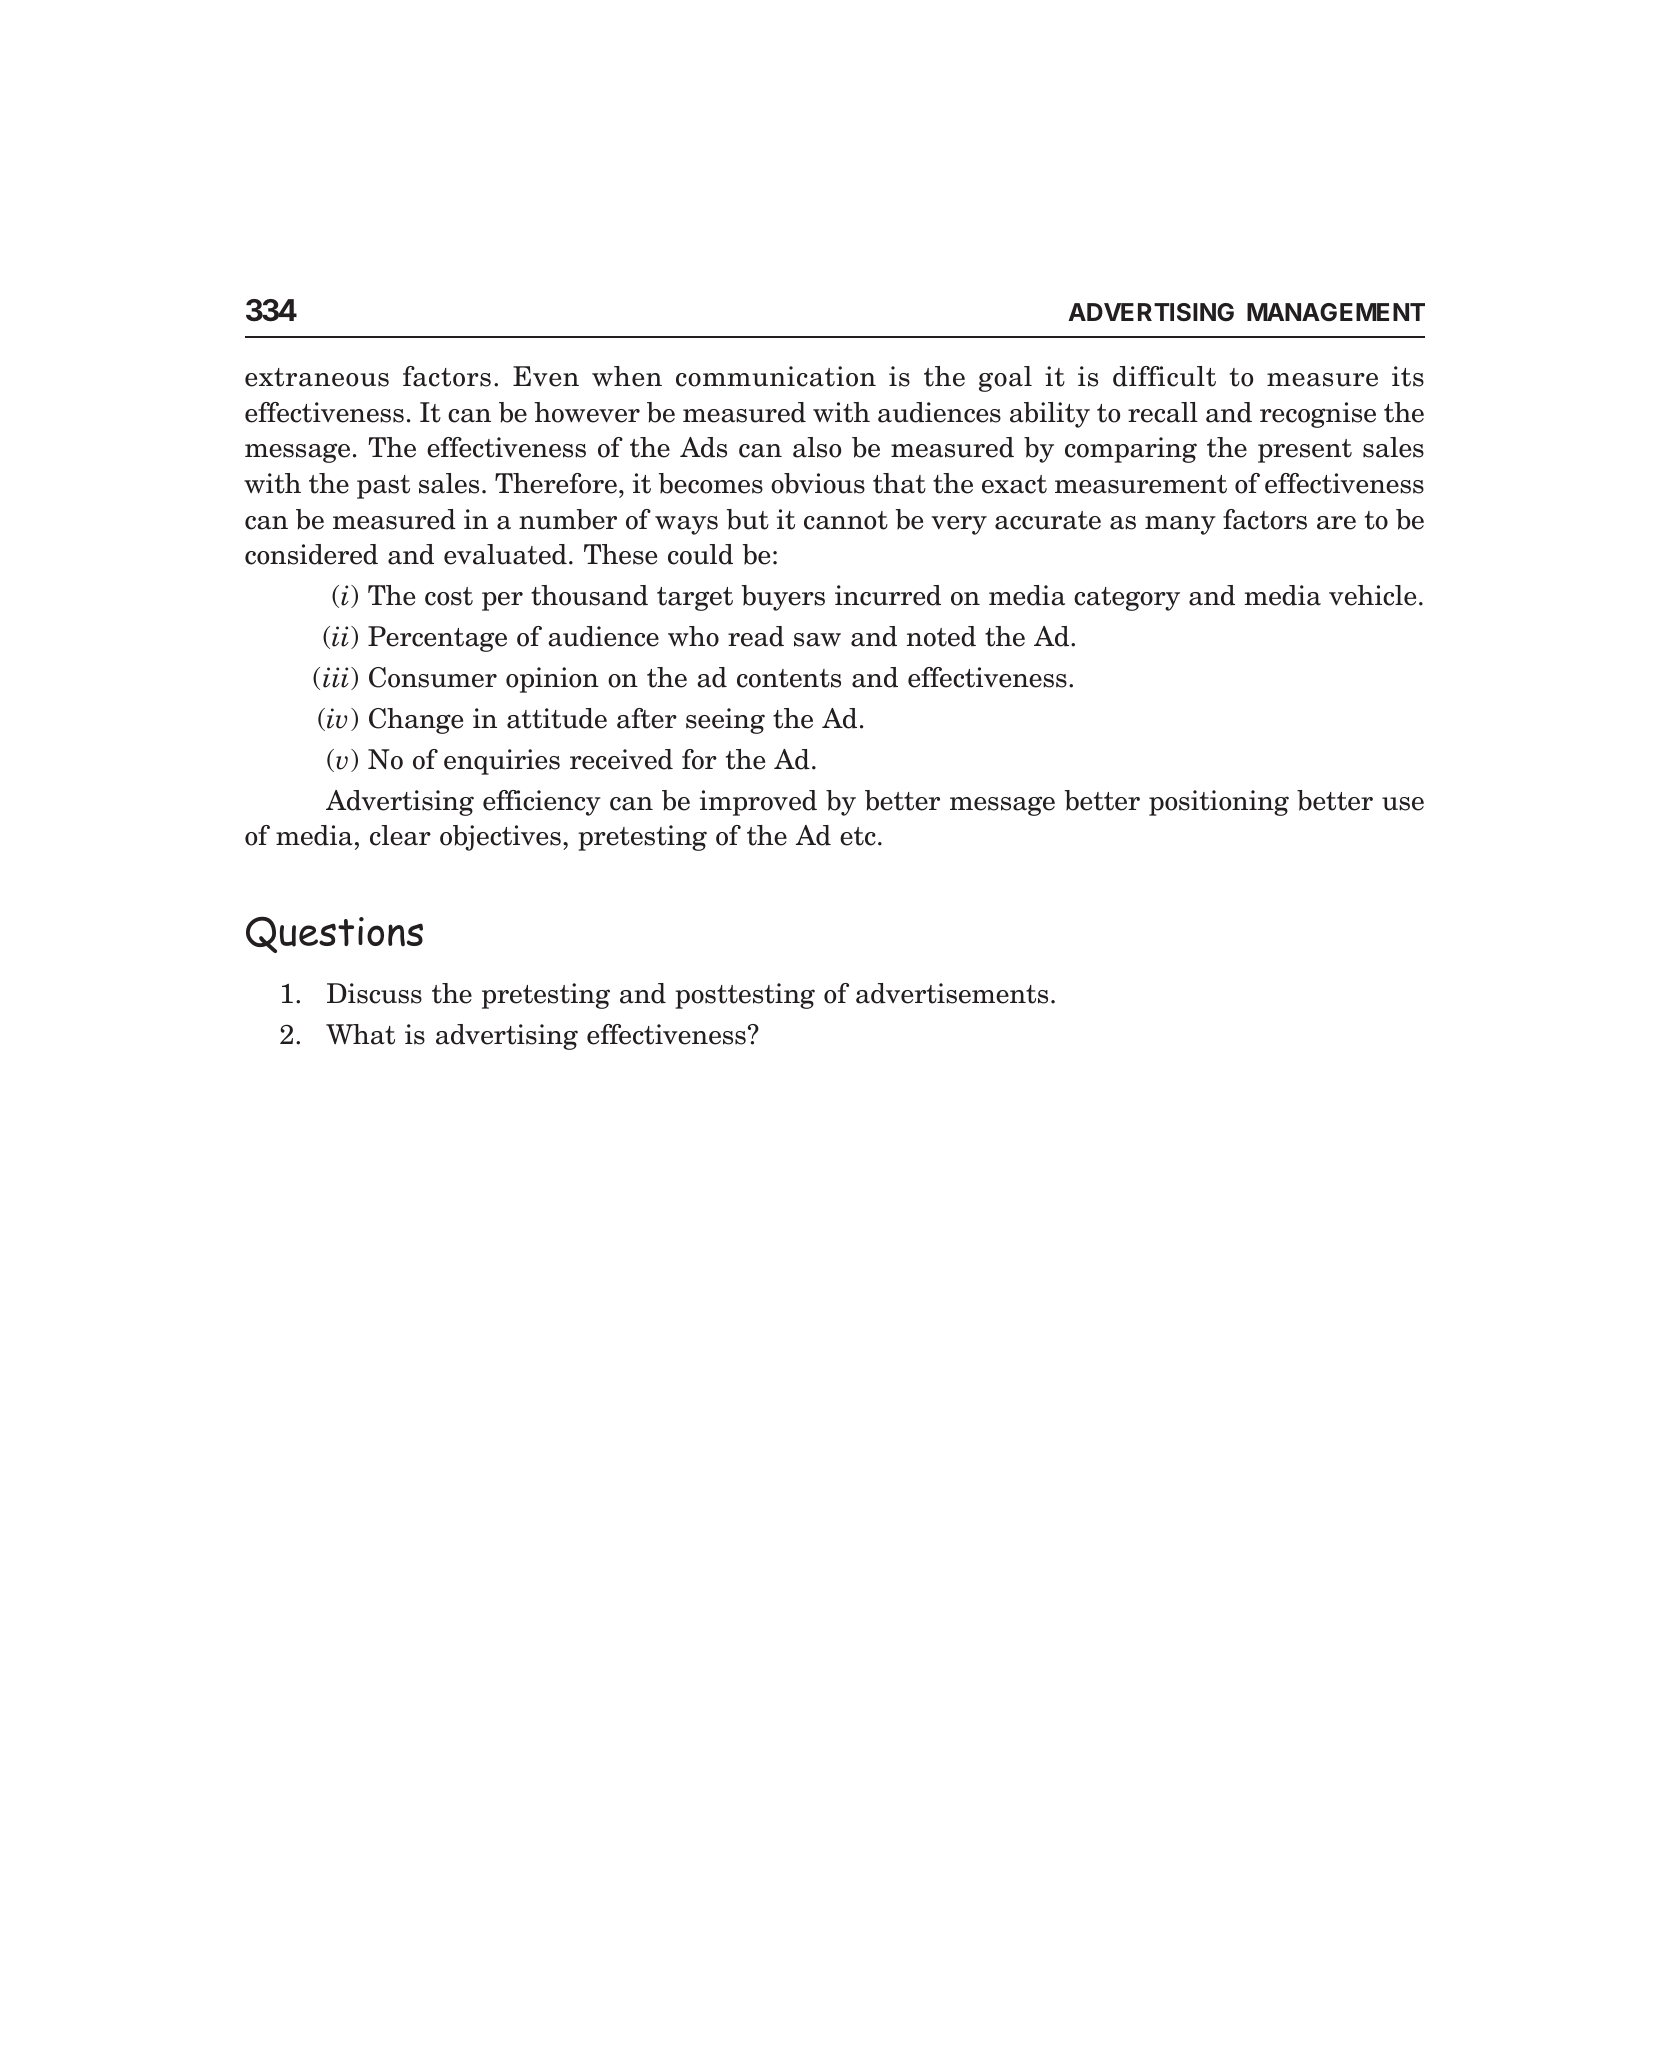  Describe the element at coordinates (1372, 595) in the page. I see `vehicle` at that location.
